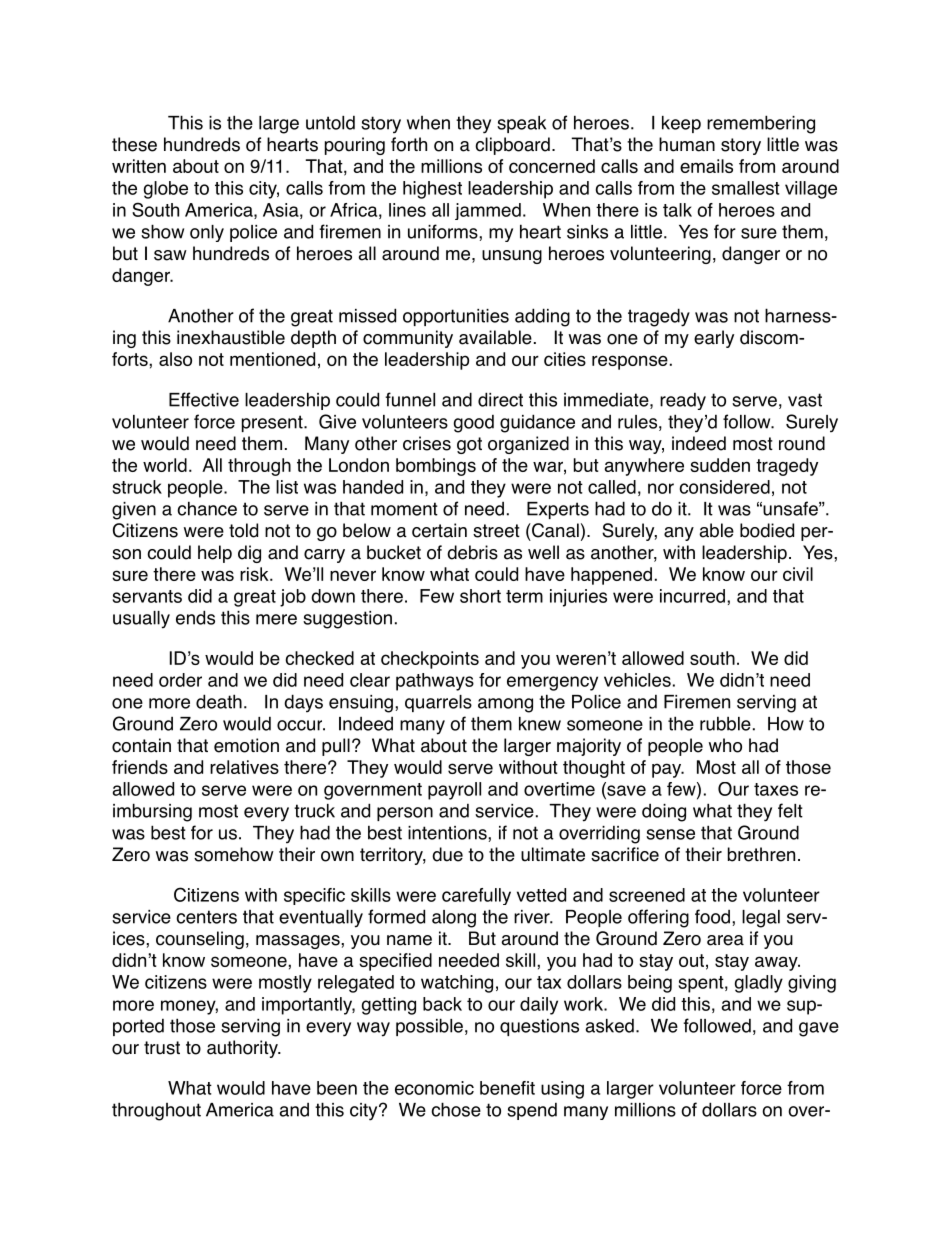  I want to click on globe, so click(166, 190).
